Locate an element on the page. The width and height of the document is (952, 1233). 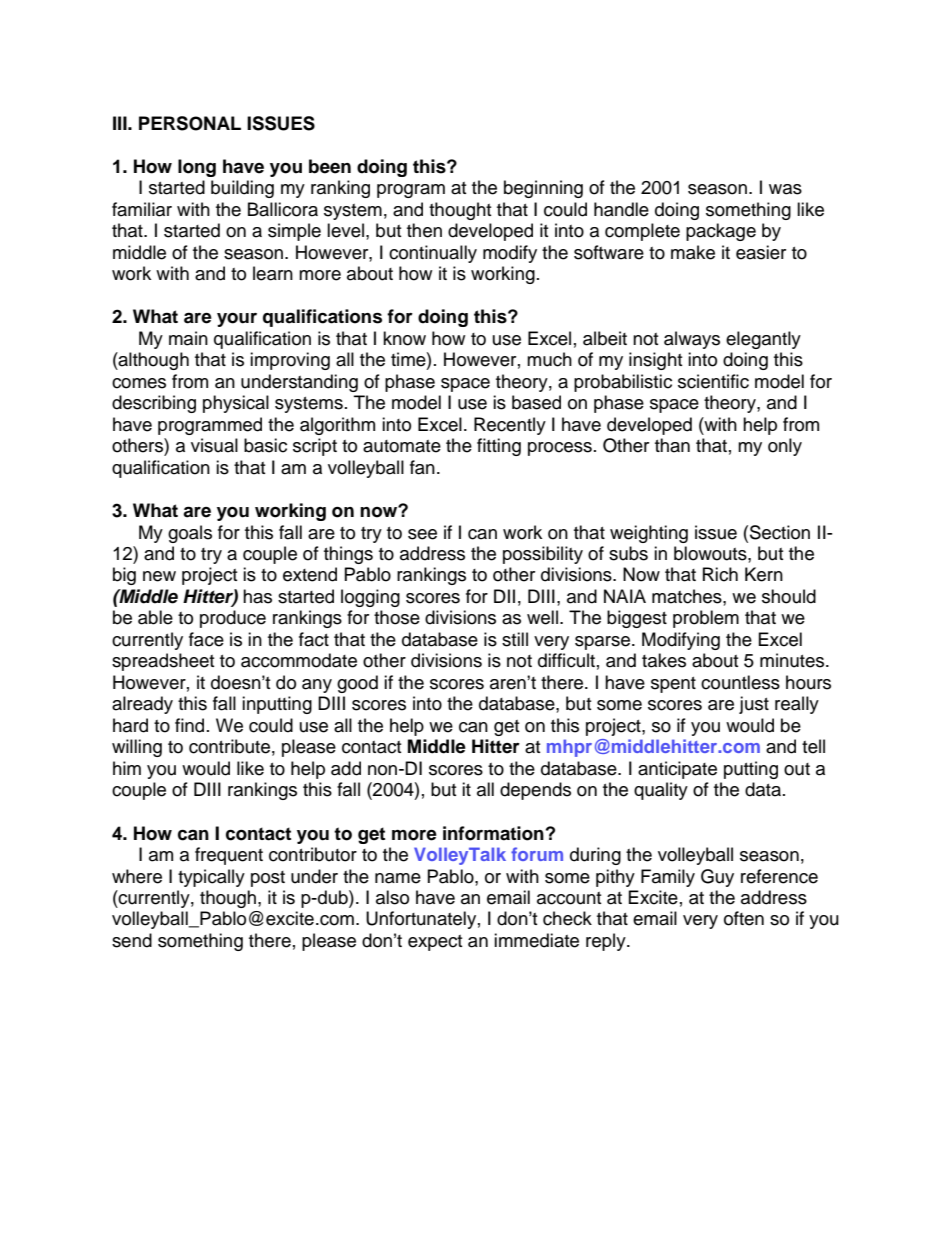
expect is located at coordinates (435, 943).
